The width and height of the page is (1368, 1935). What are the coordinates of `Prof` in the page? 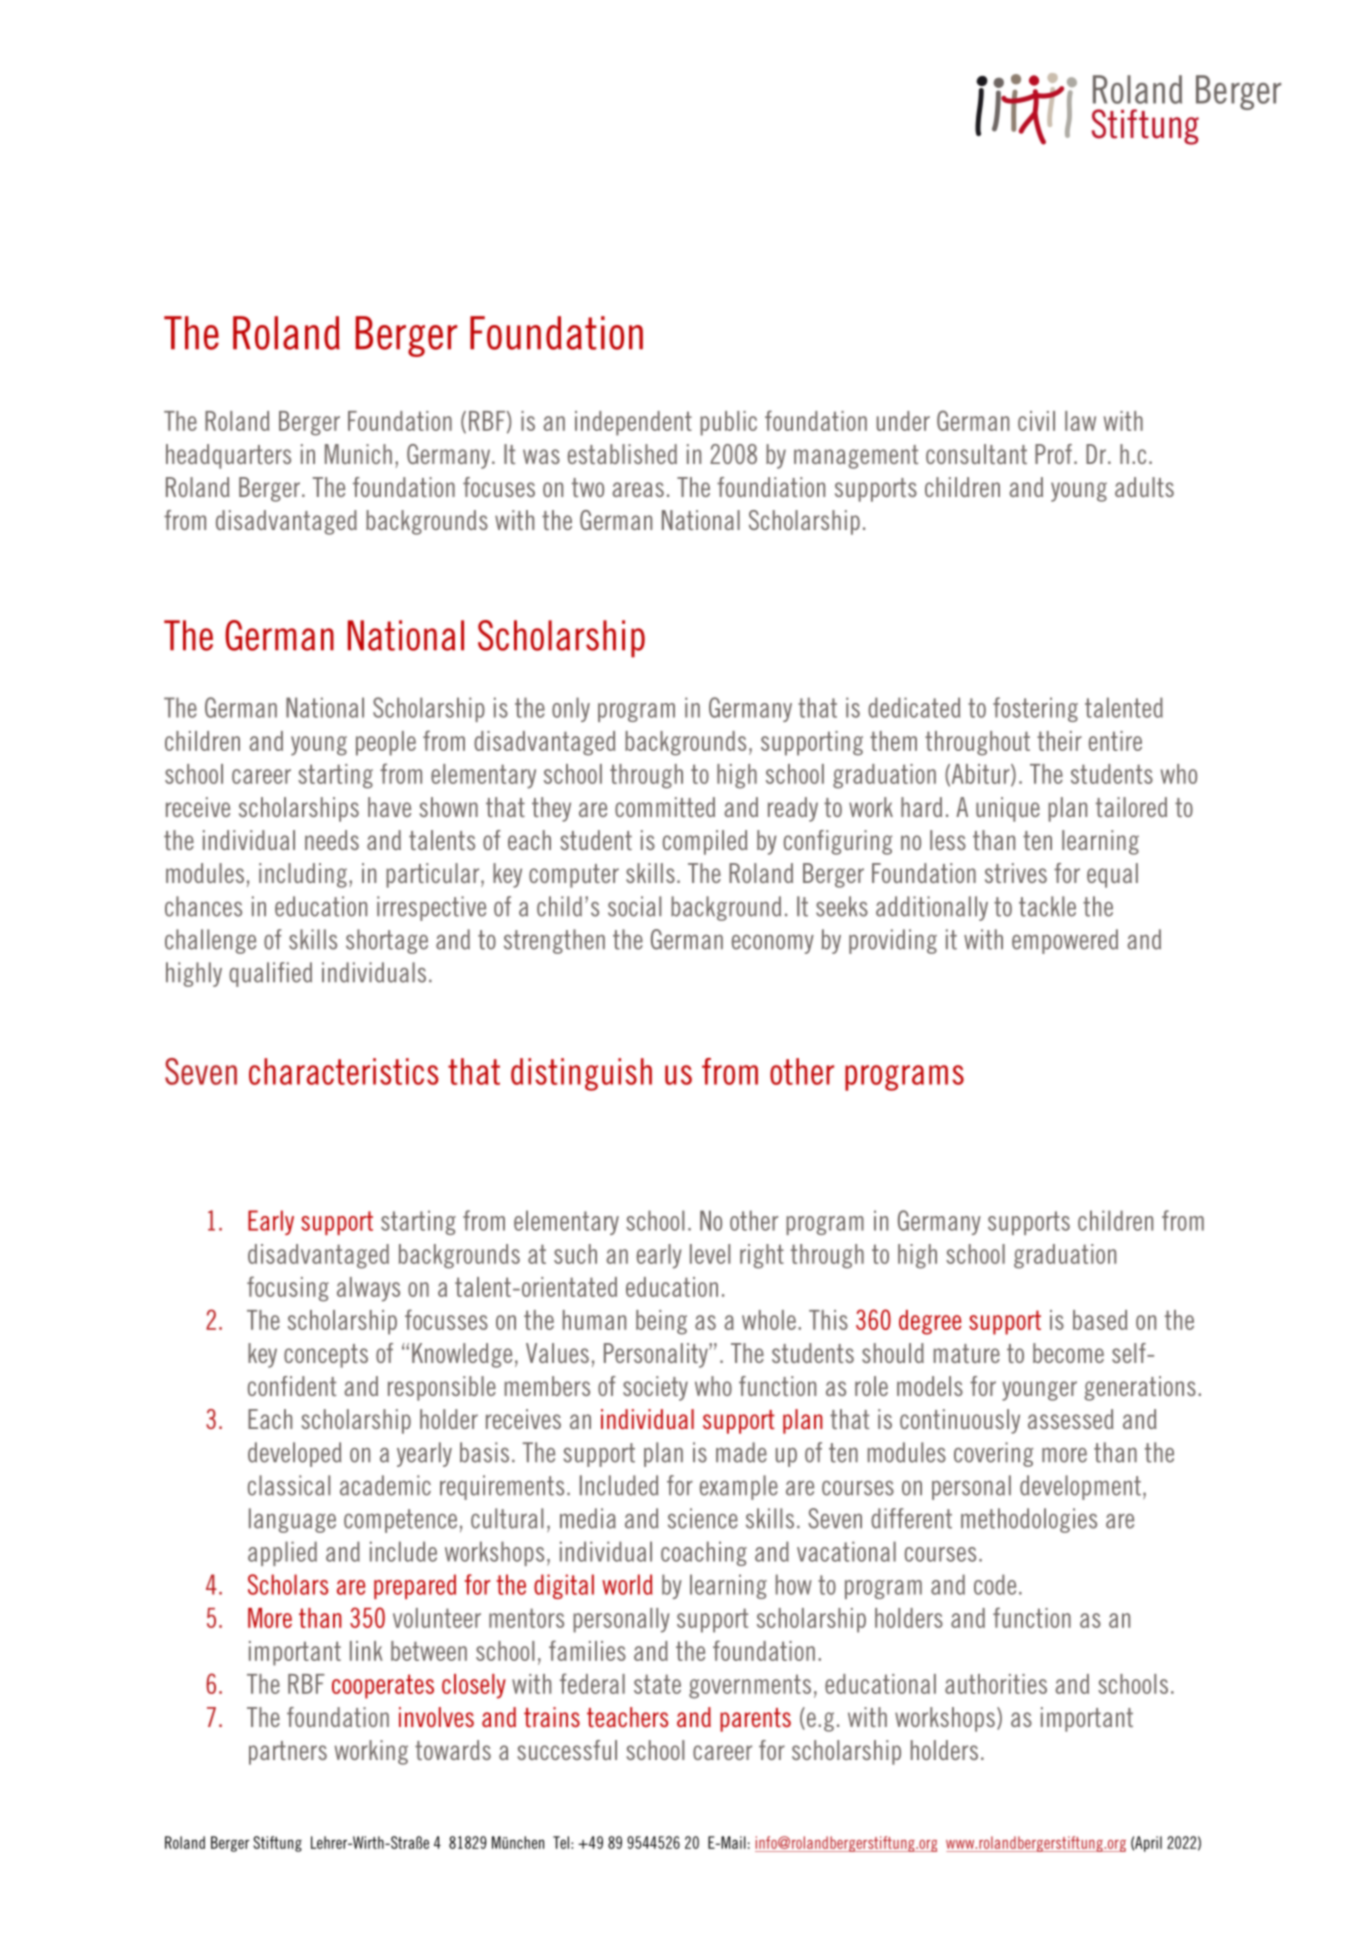 It's located at (1053, 454).
